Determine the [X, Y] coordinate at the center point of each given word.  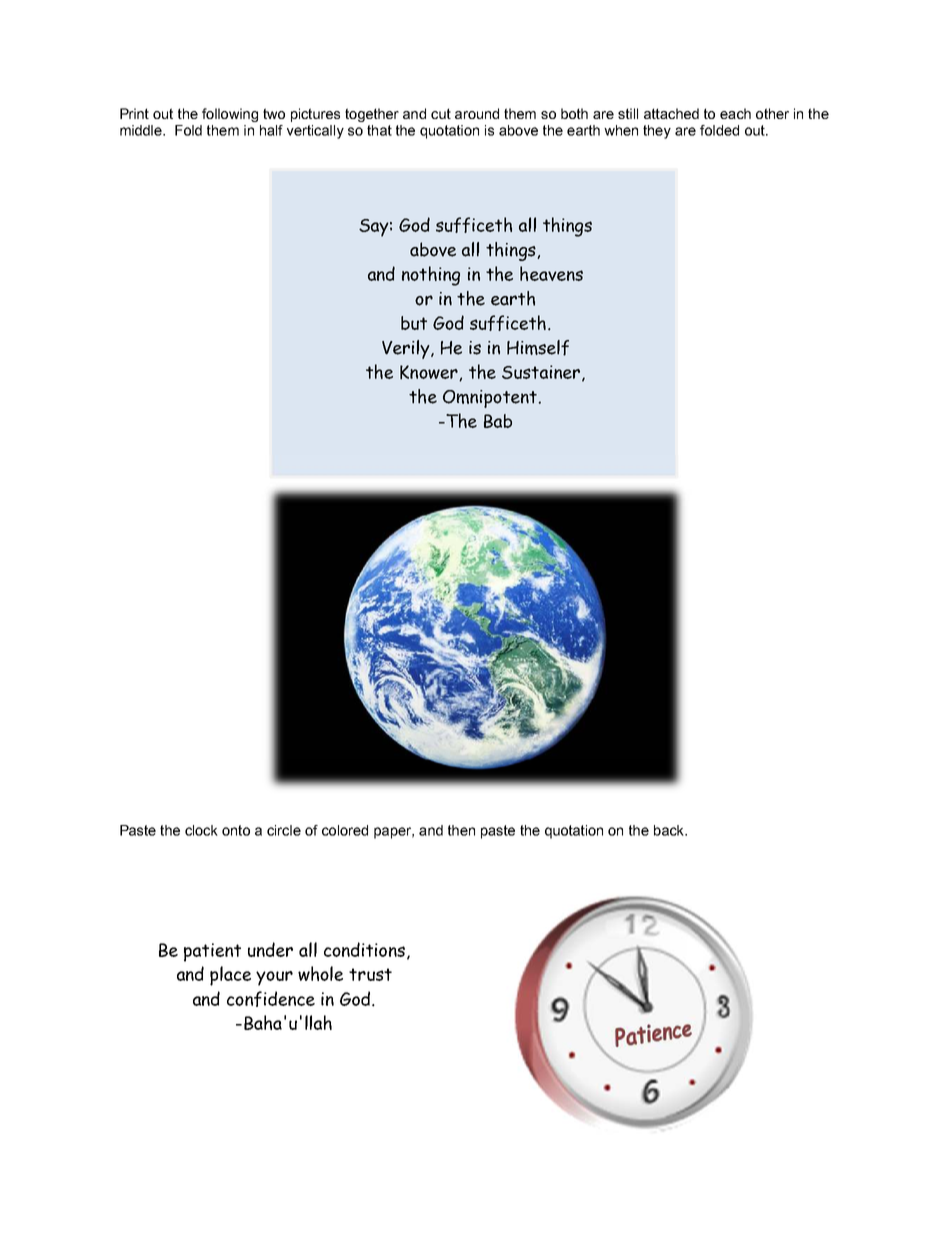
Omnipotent [491, 399]
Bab [498, 421]
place [230, 976]
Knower [430, 373]
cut [441, 113]
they [657, 132]
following [230, 115]
